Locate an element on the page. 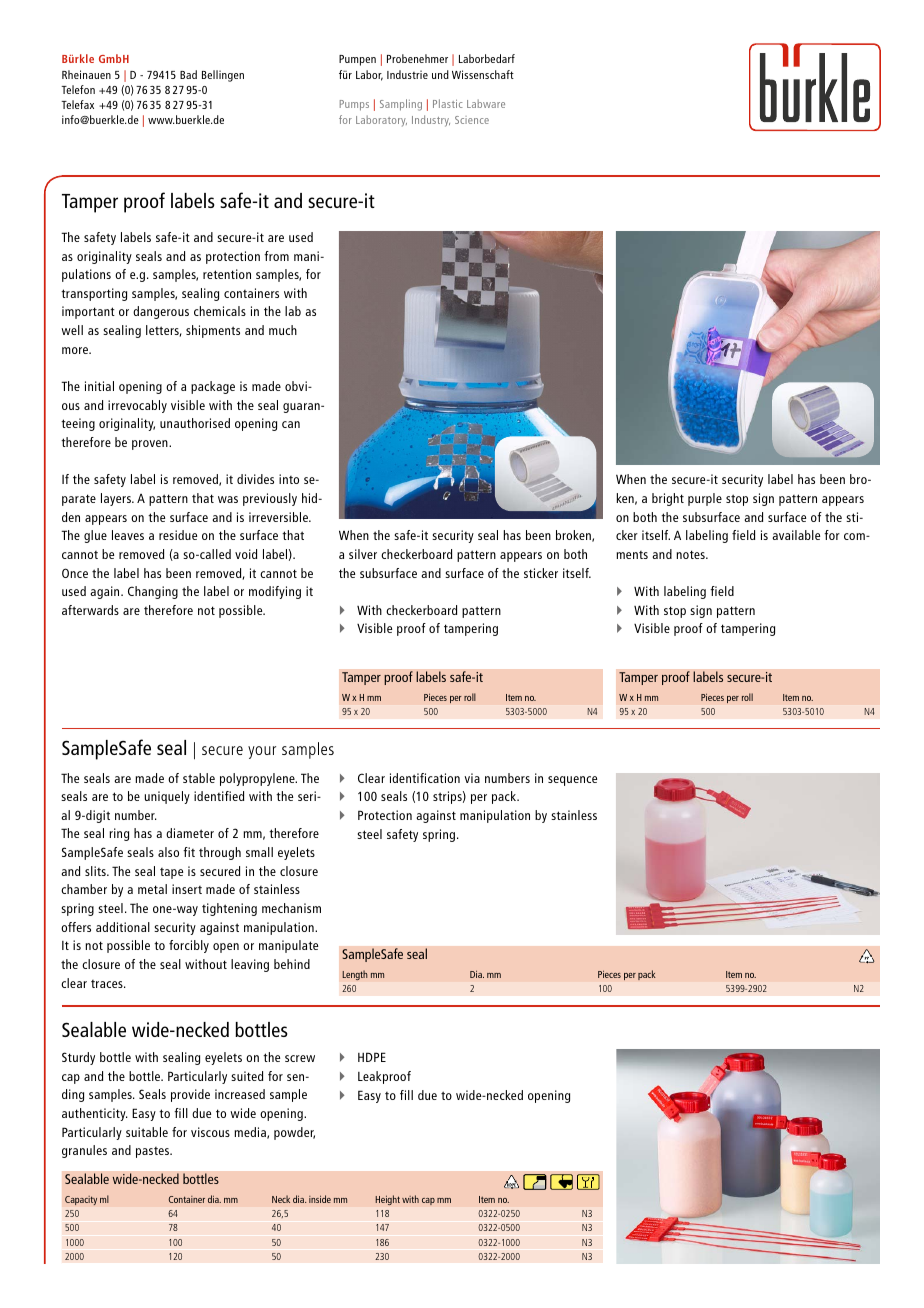  Bad is located at coordinates (188, 74).
